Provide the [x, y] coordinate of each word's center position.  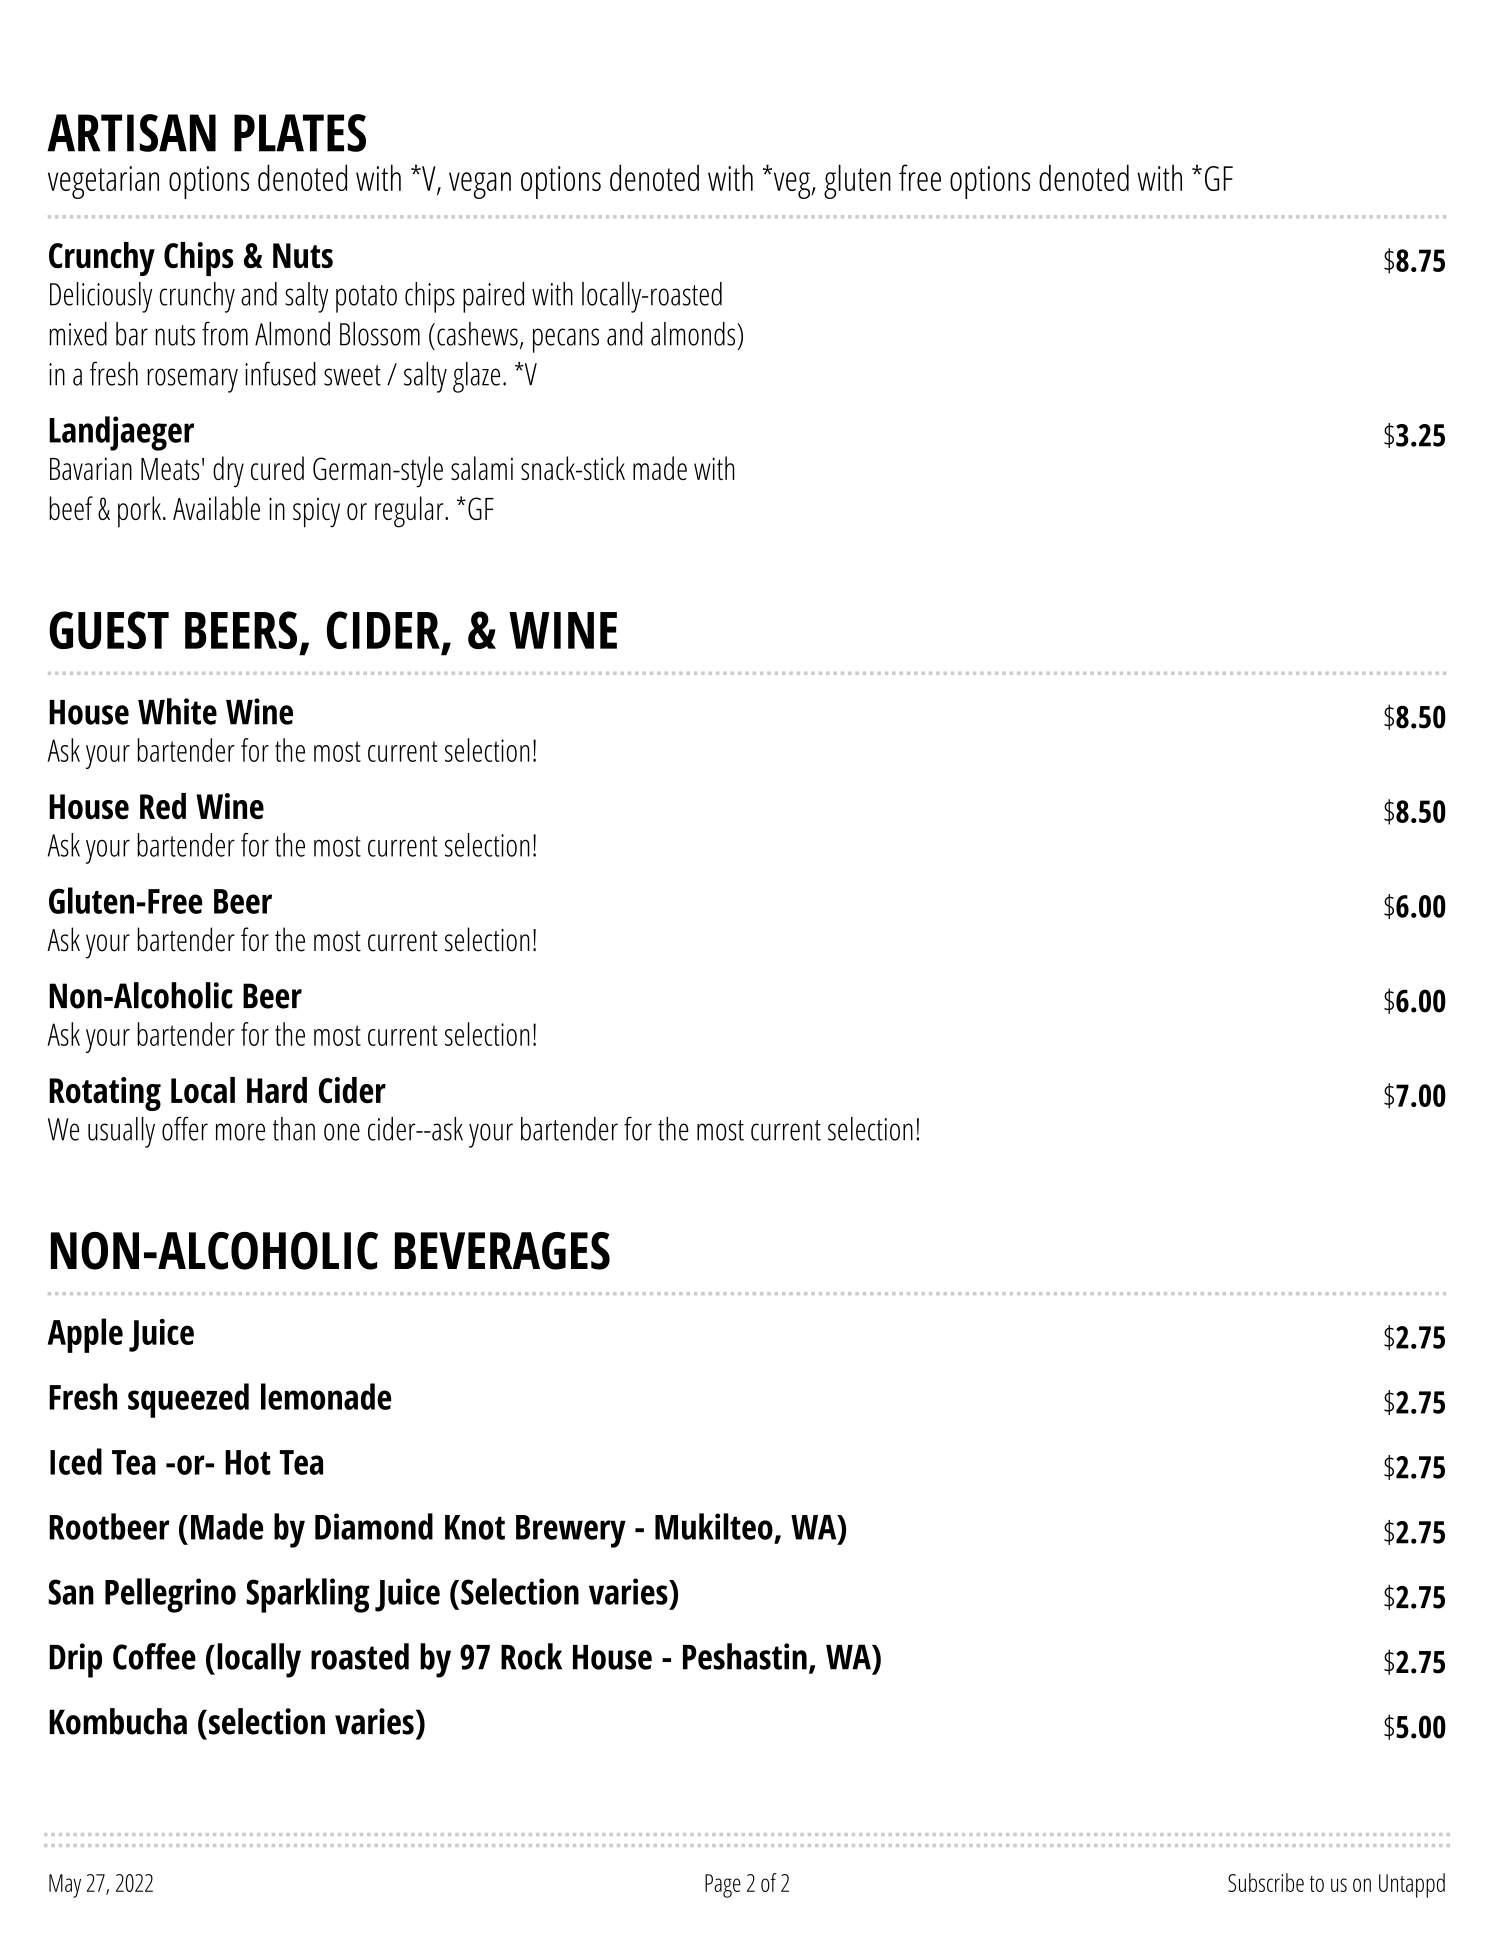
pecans [566, 340]
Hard [277, 1090]
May [65, 1886]
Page [723, 1886]
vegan [480, 185]
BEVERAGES [502, 1251]
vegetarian [103, 182]
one [342, 1132]
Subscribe [1266, 1882]
